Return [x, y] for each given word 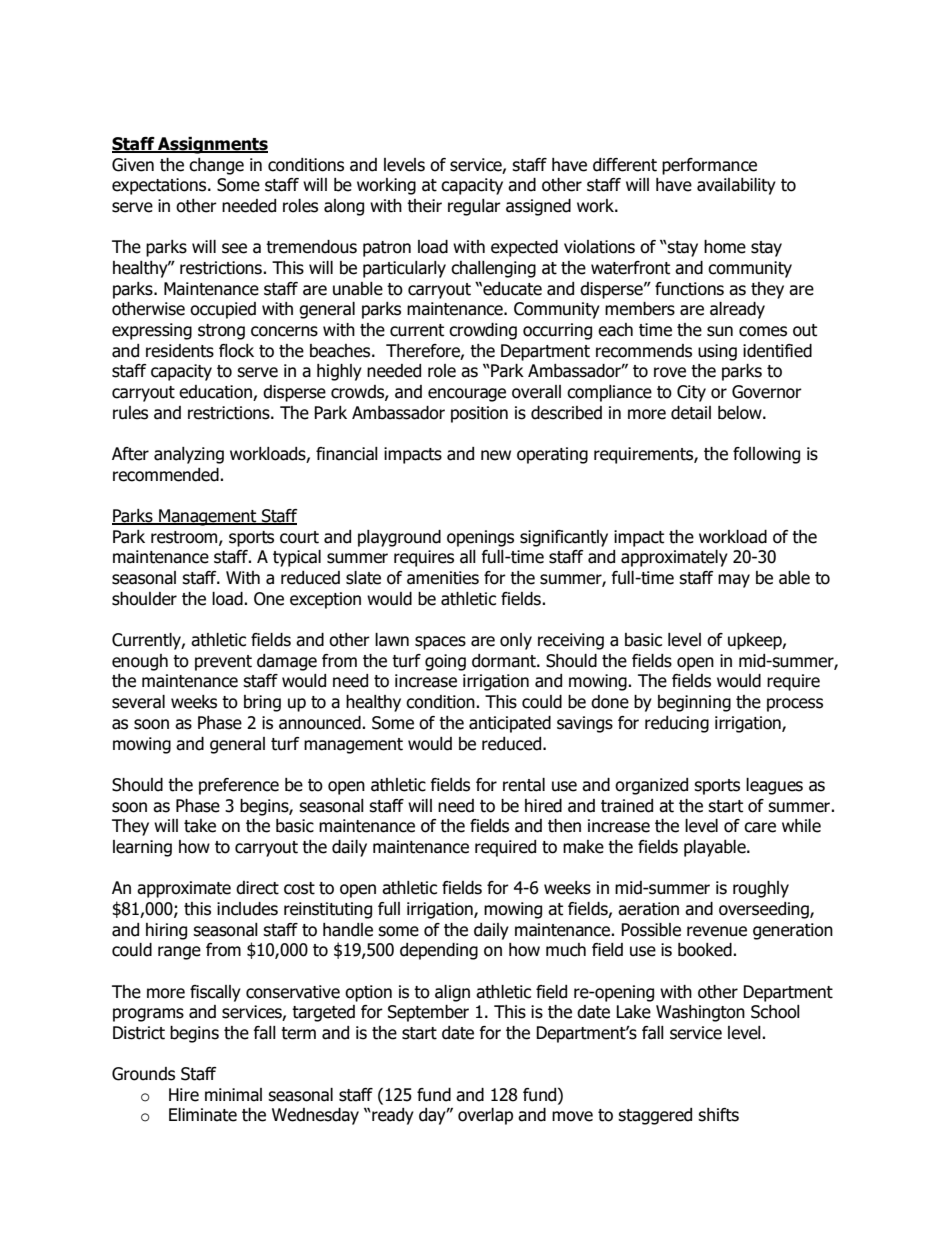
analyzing [189, 455]
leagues [774, 786]
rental [524, 785]
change [216, 166]
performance [709, 166]
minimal [233, 1095]
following [766, 455]
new [496, 455]
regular [474, 207]
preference [239, 786]
